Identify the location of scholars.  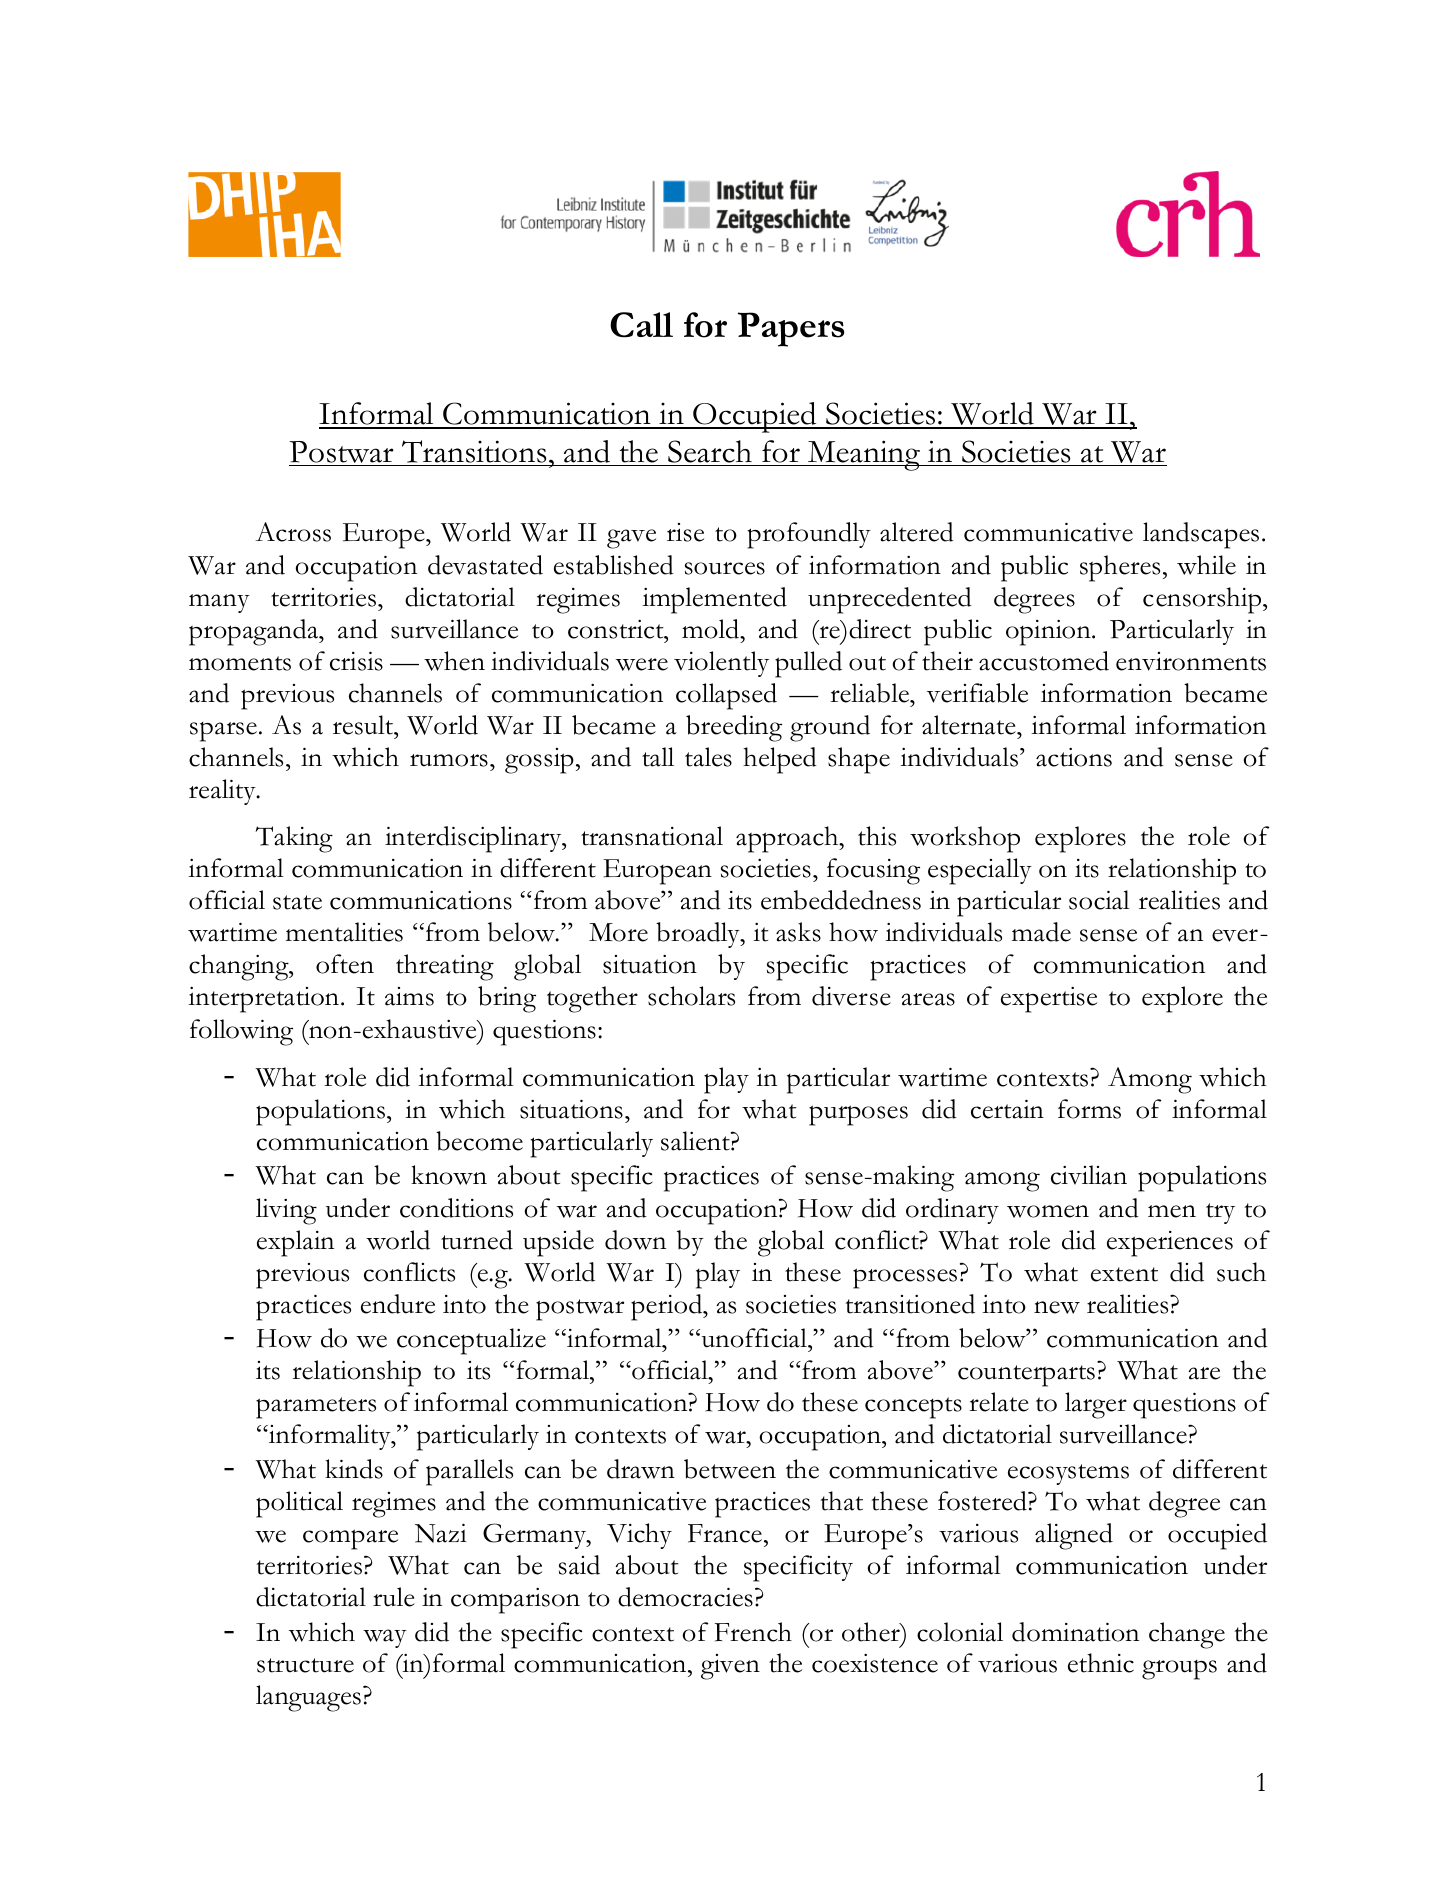
(691, 996).
